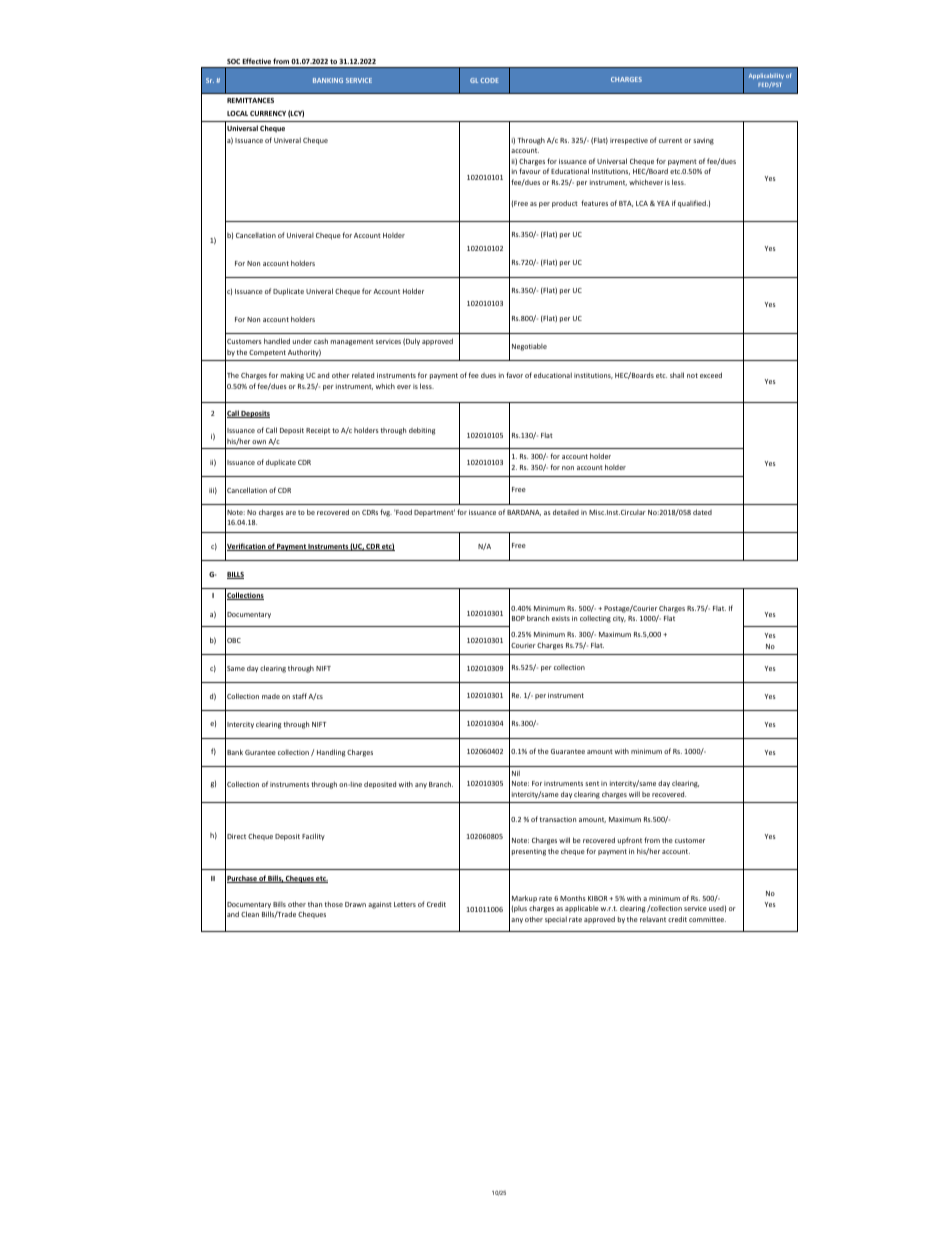 The height and width of the screenshot is (1233, 952). I want to click on CURRENCY, so click(268, 113).
